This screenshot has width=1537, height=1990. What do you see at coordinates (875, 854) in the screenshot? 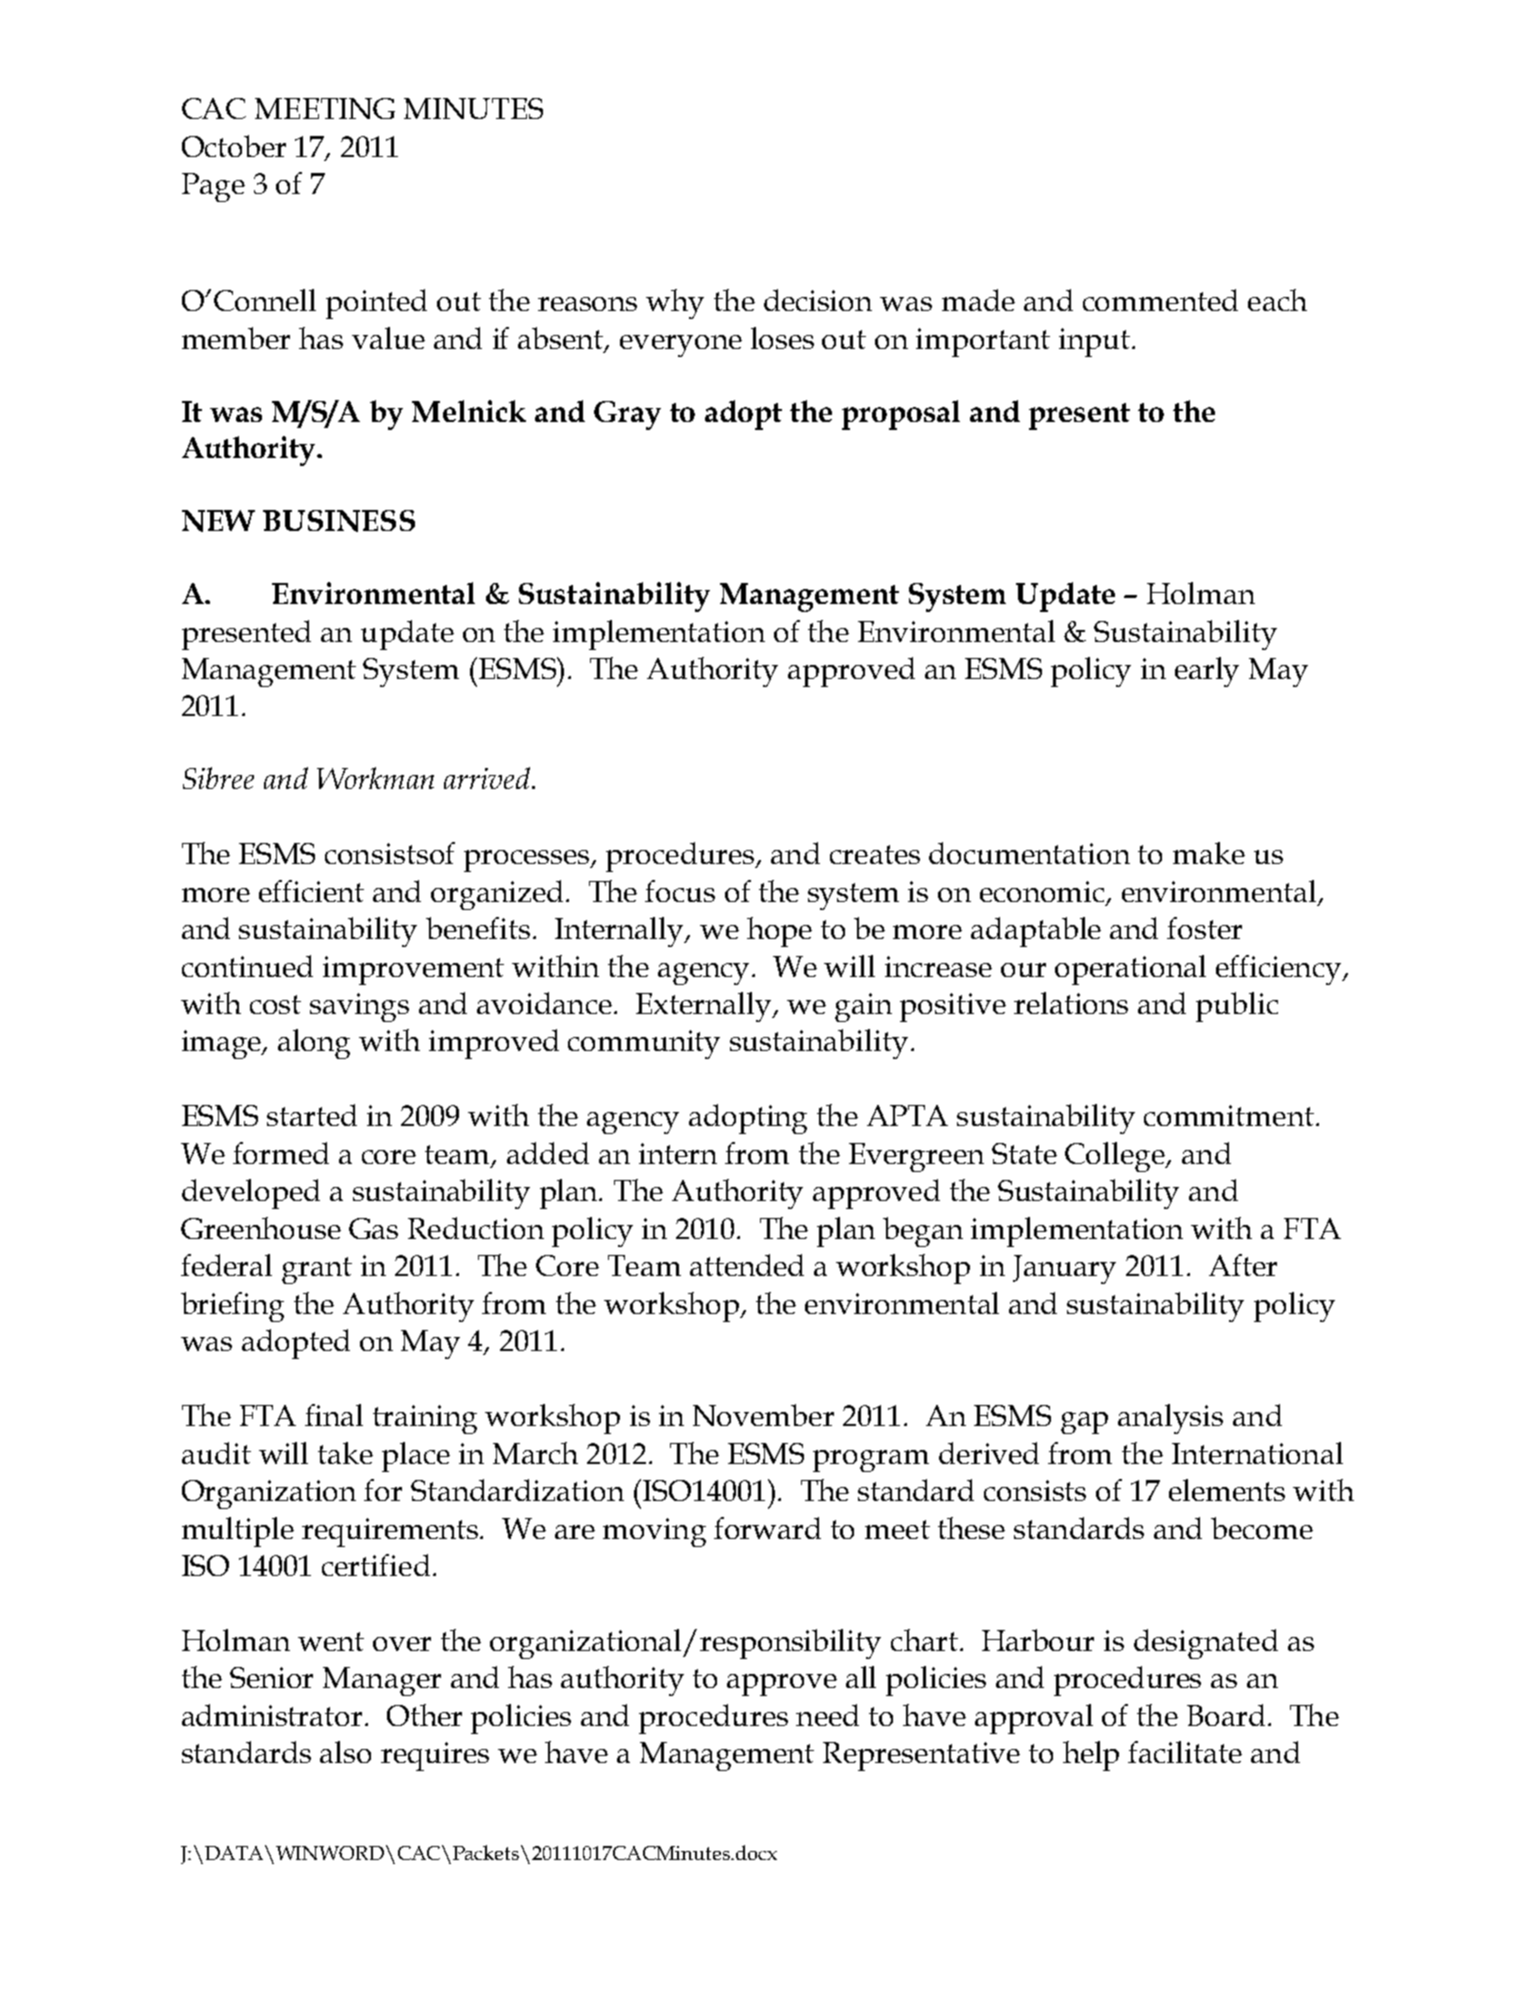
I see `creates` at bounding box center [875, 854].
